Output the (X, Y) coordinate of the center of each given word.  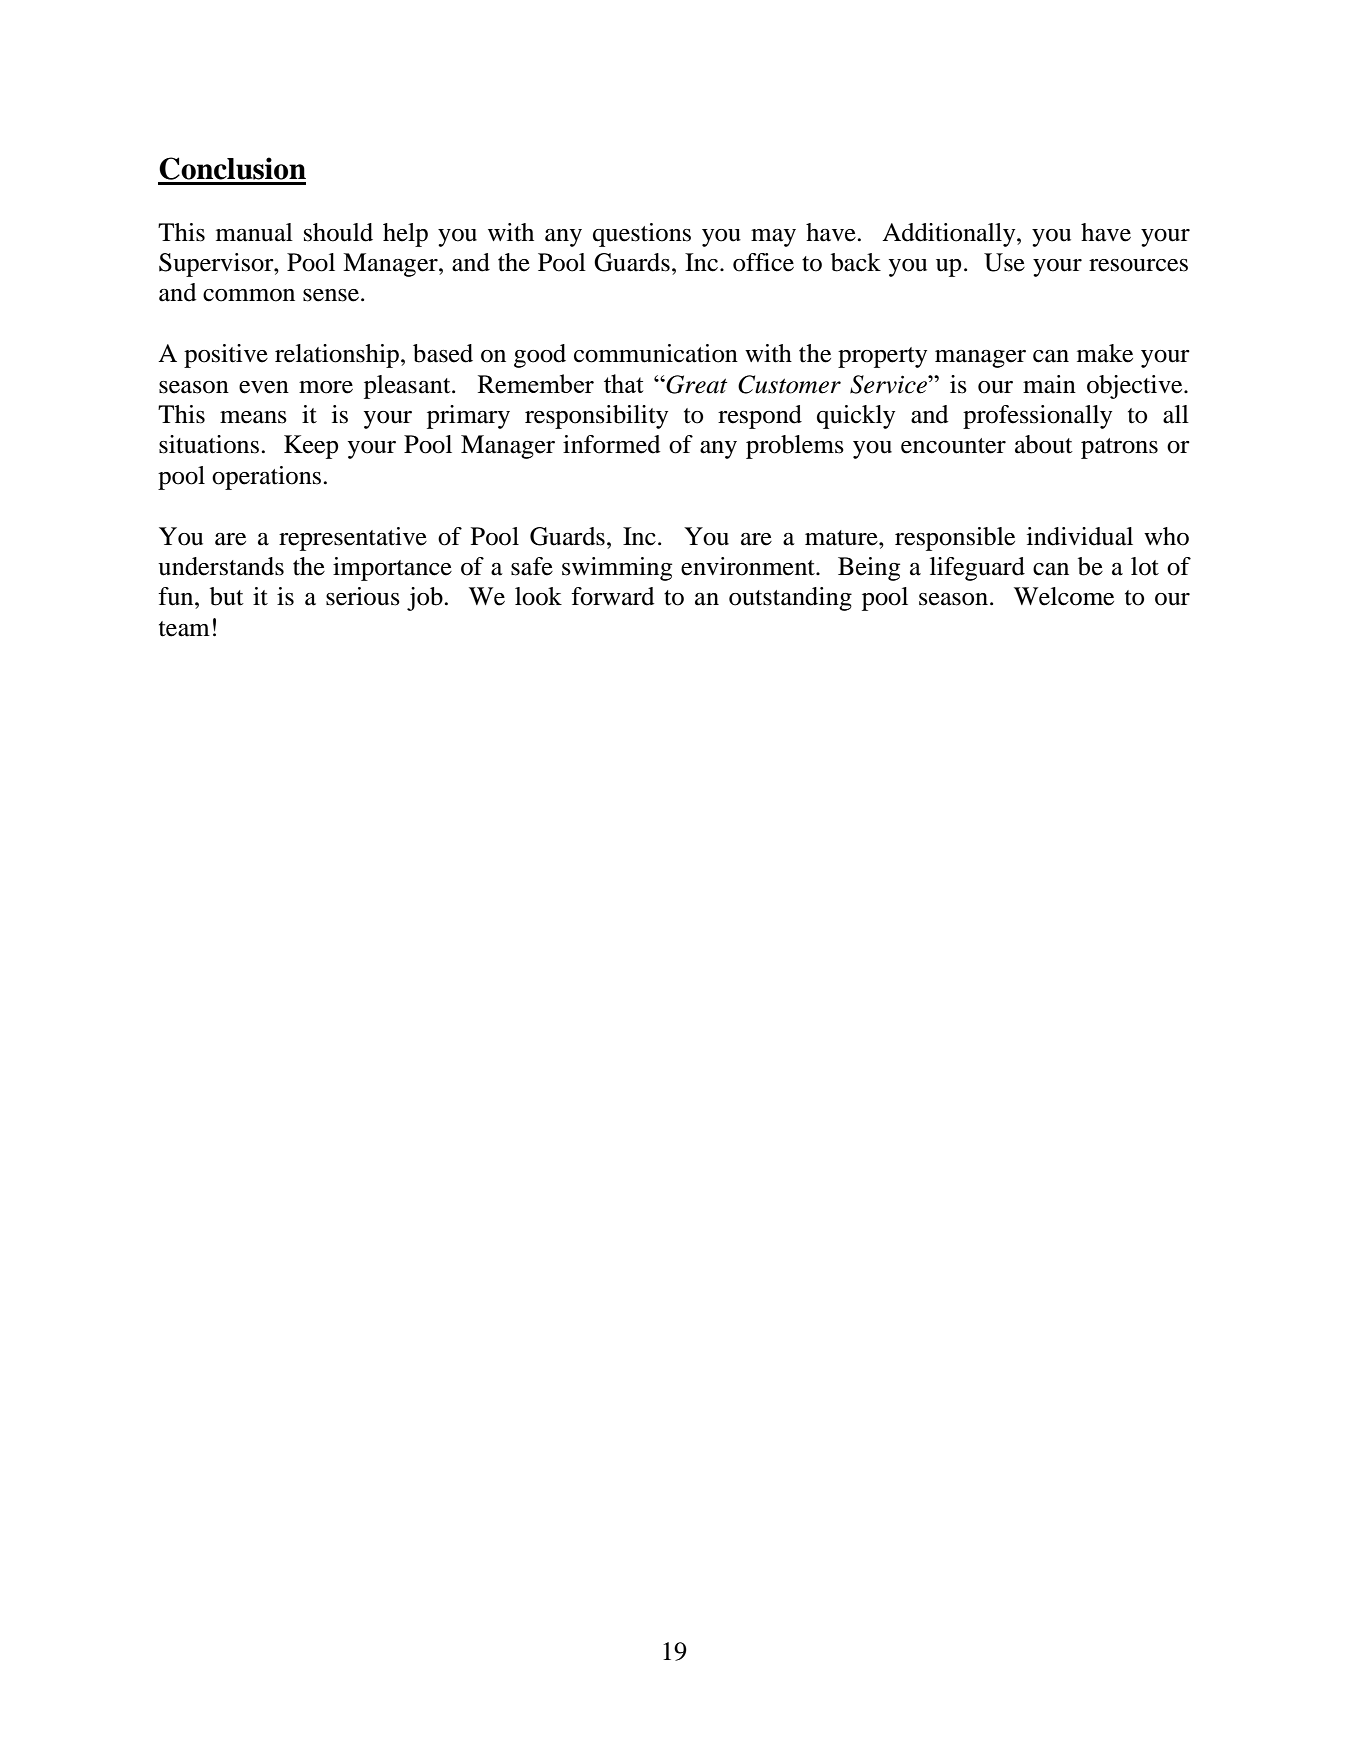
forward (612, 596)
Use (1004, 262)
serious (363, 596)
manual (254, 232)
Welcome (1064, 596)
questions (642, 235)
